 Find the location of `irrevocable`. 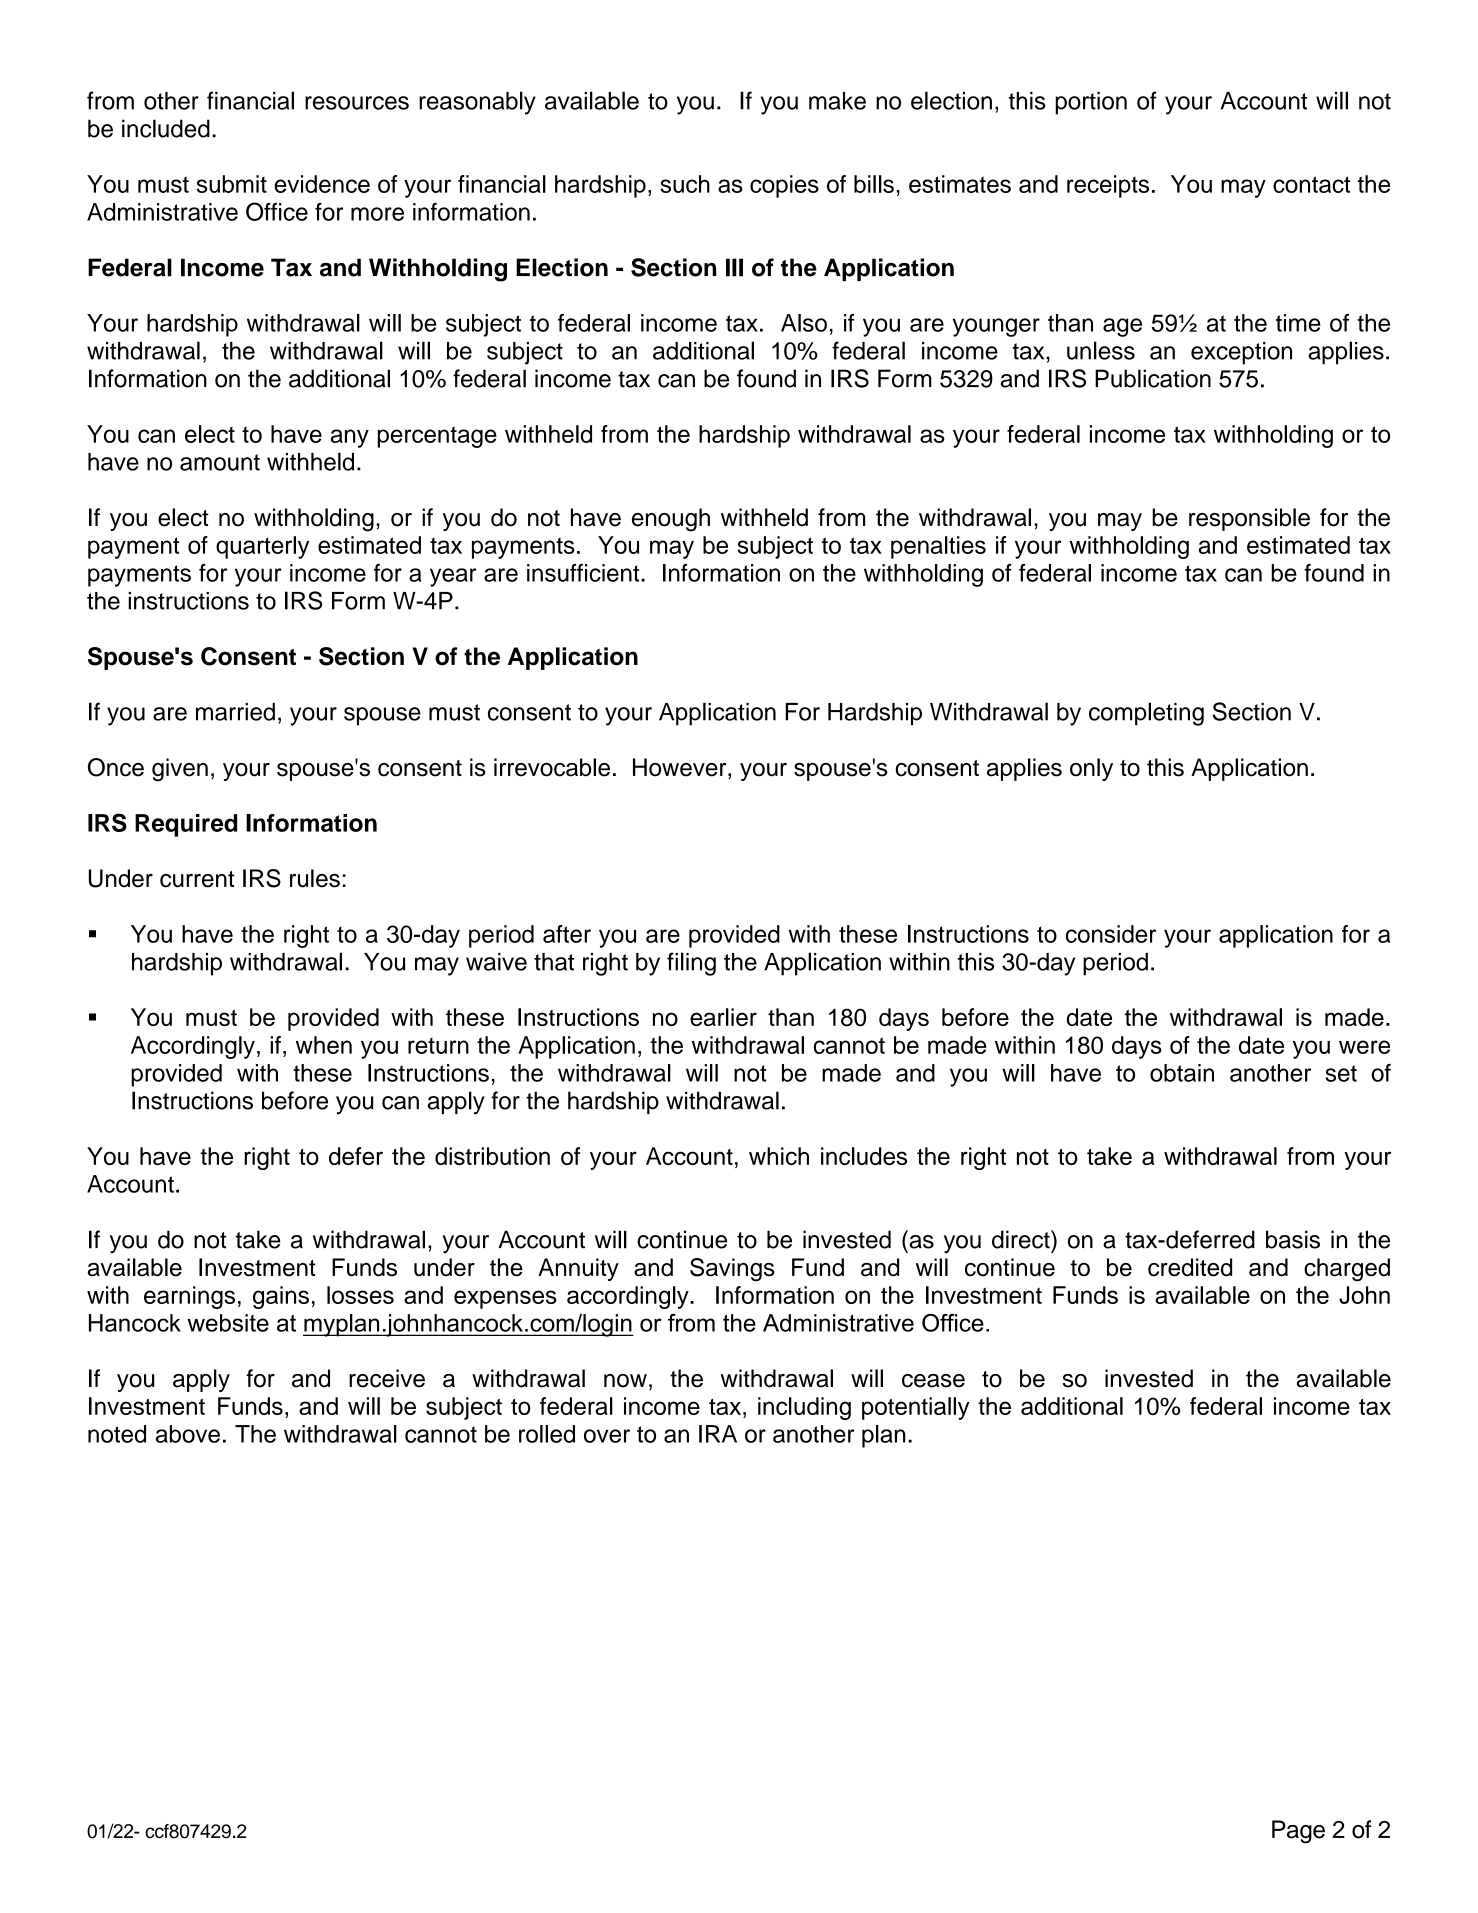

irrevocable is located at coordinates (552, 767).
